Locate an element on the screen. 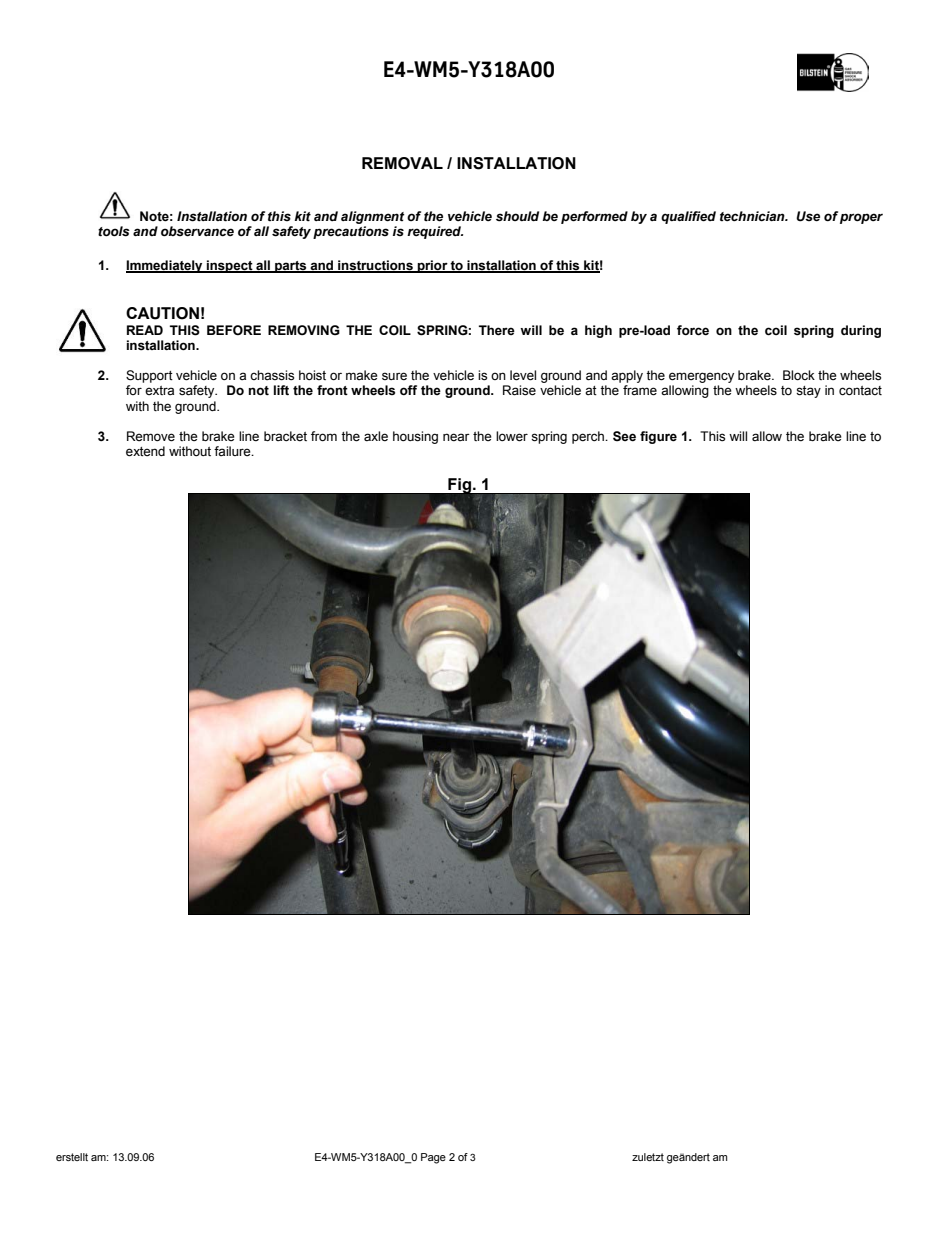 The height and width of the screenshot is (1233, 952). extend is located at coordinates (145, 451).
